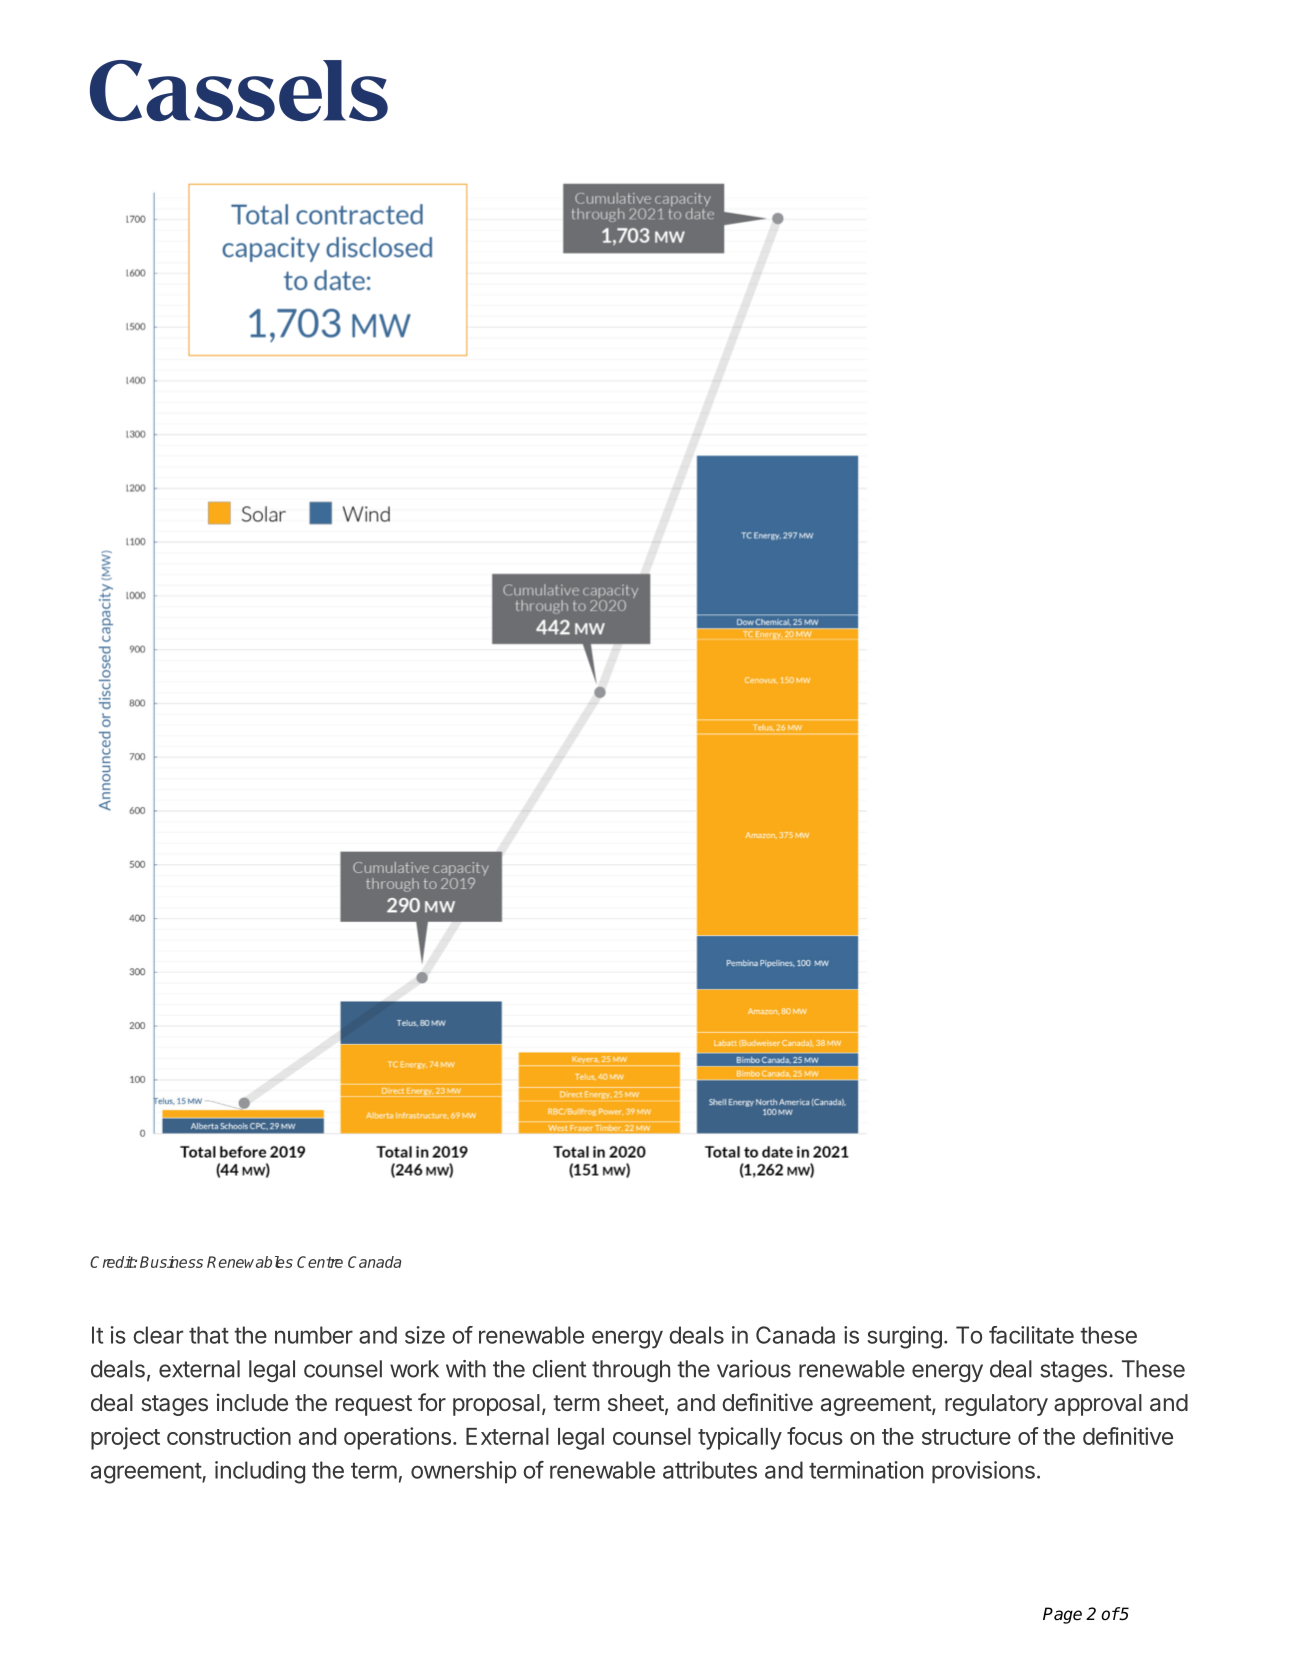 The image size is (1293, 1674). I want to click on Centre, so click(320, 1262).
